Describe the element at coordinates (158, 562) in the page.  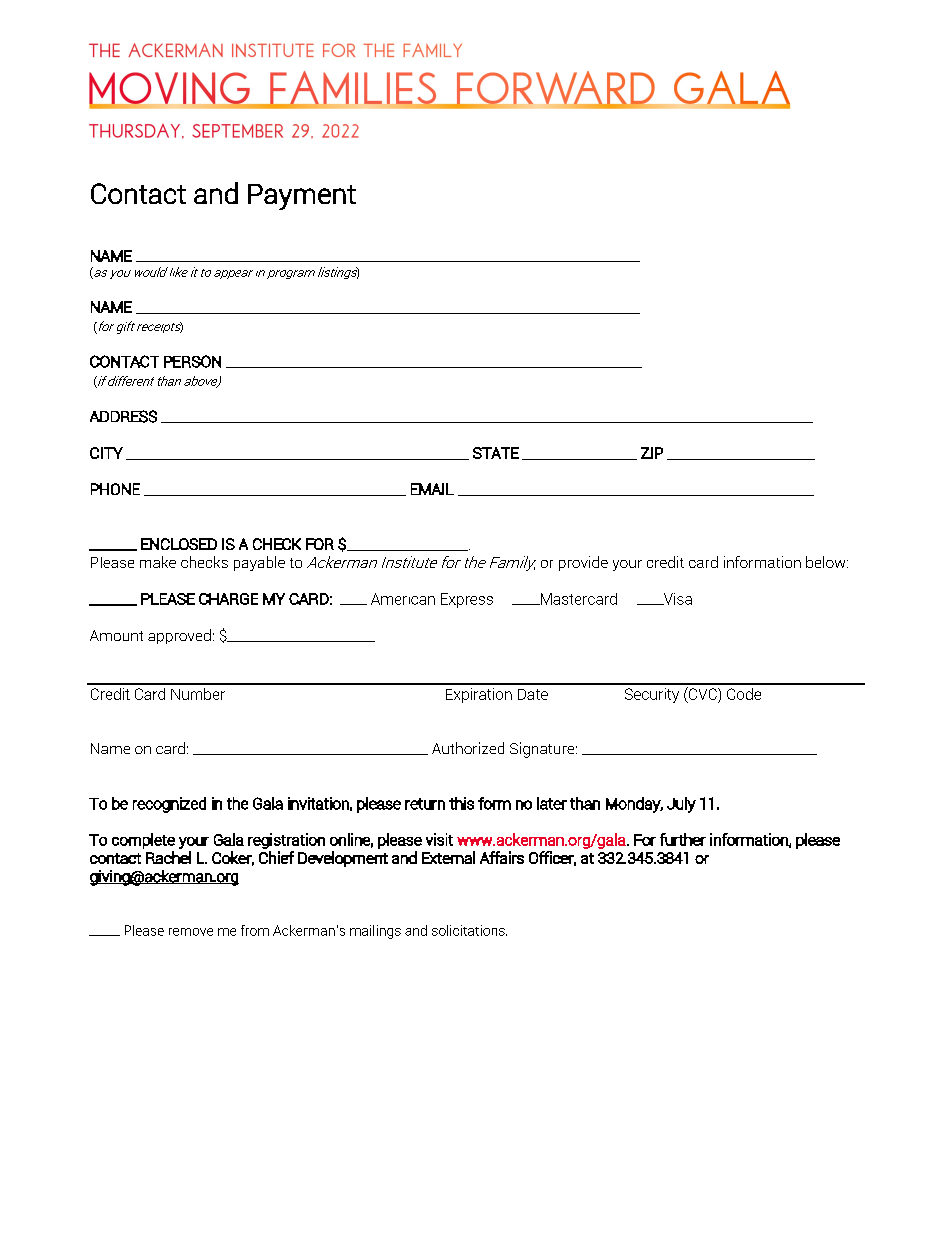
I see `make` at that location.
